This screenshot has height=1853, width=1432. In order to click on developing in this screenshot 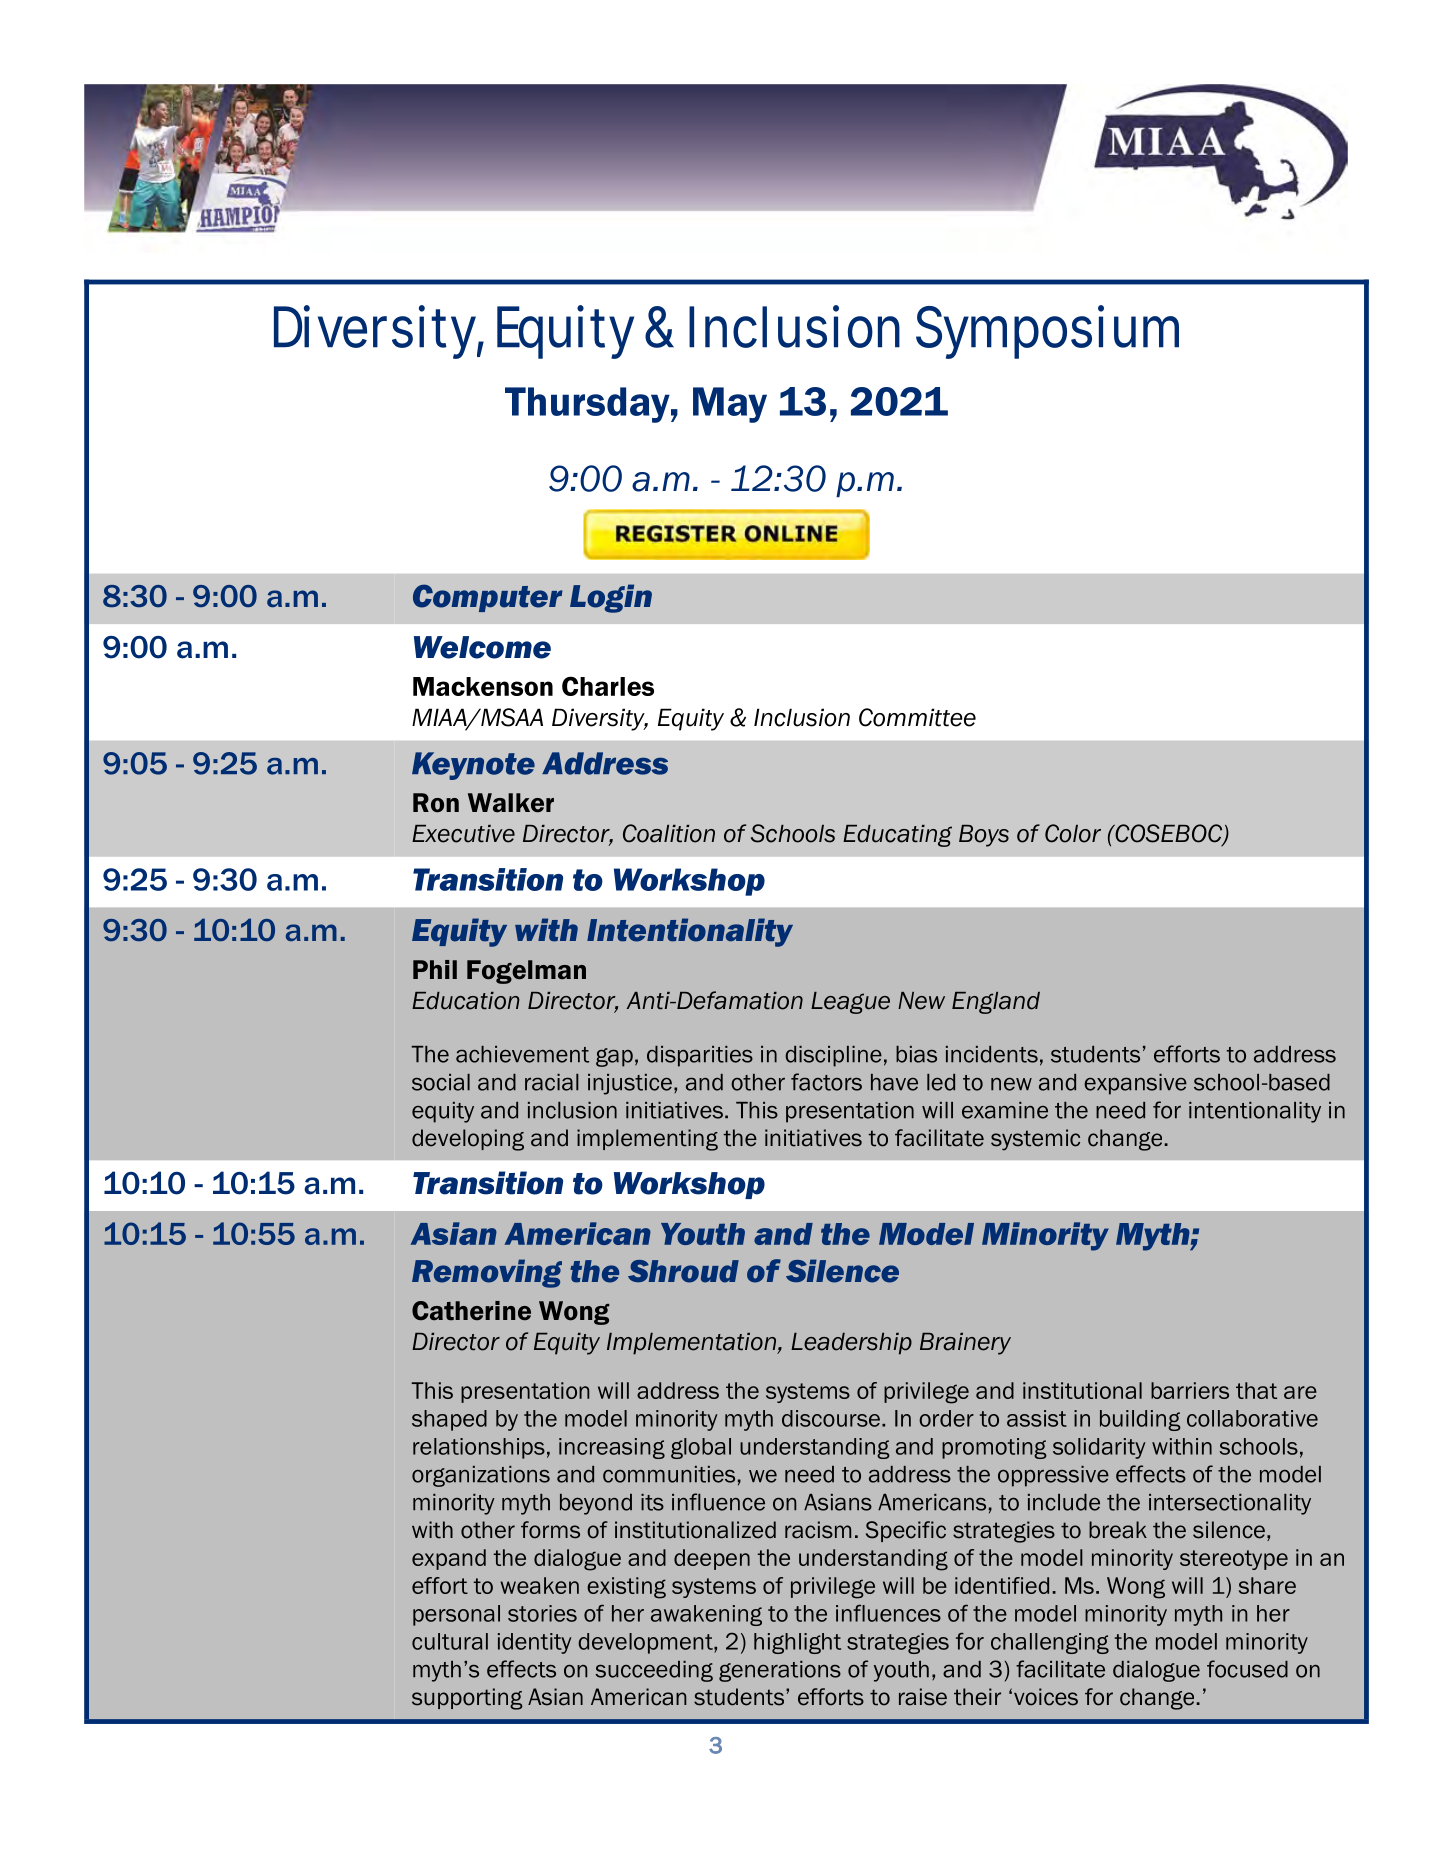, I will do `click(468, 1140)`.
